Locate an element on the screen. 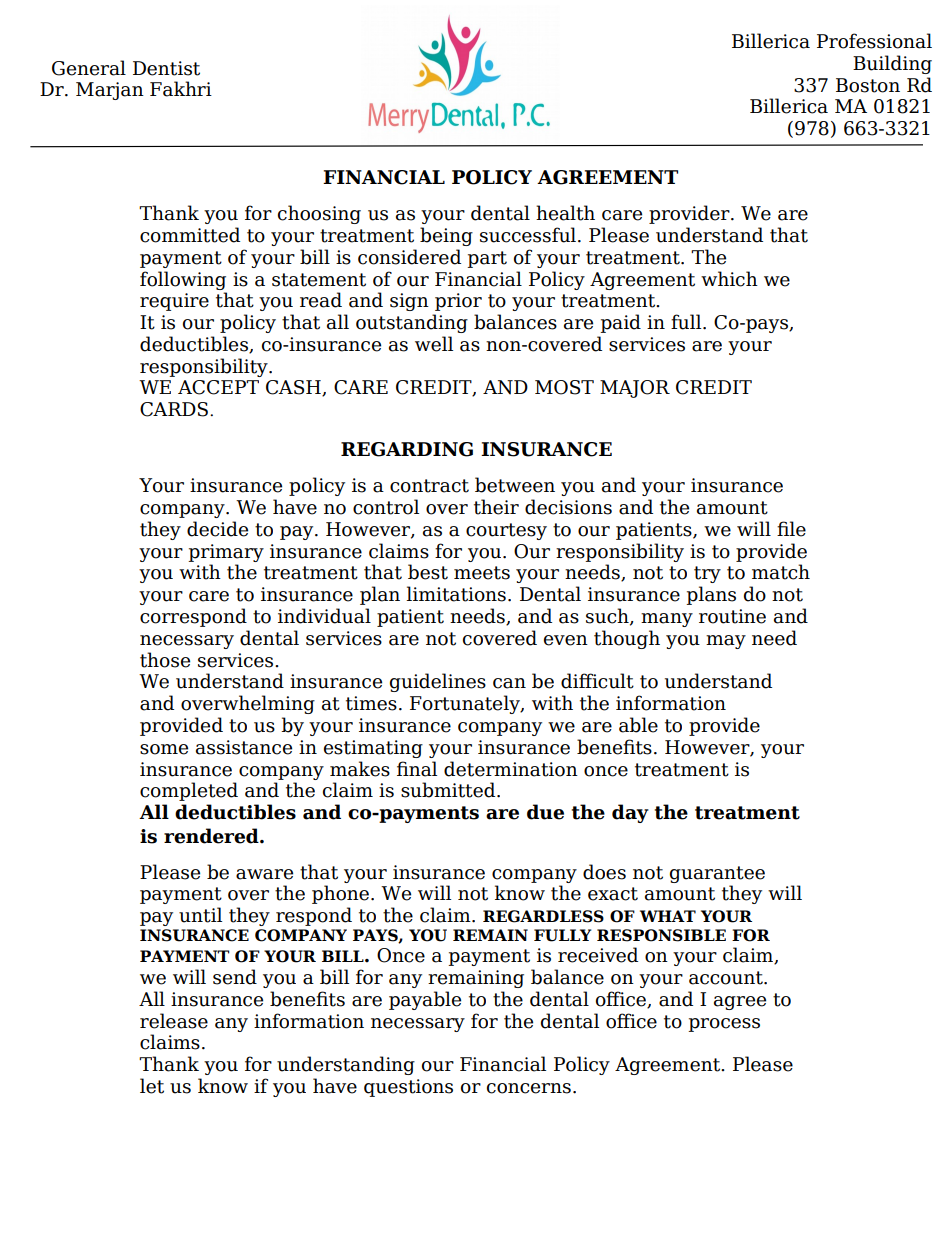 The height and width of the screenshot is (1233, 952). match is located at coordinates (781, 572).
